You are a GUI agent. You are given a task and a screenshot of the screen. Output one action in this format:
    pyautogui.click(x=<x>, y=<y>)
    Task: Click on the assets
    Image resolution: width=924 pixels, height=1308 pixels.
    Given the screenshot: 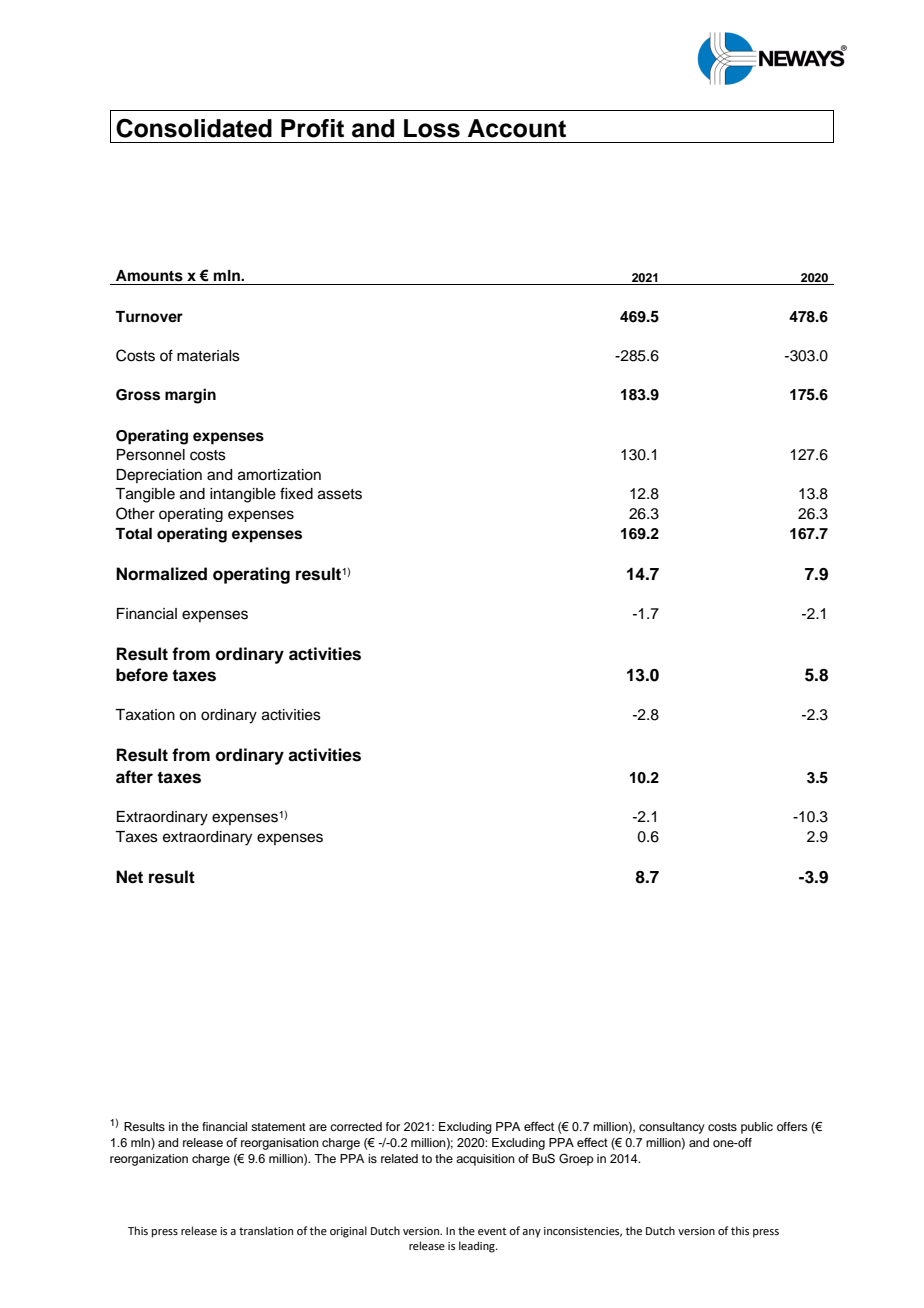 What is the action you would take?
    pyautogui.click(x=340, y=494)
